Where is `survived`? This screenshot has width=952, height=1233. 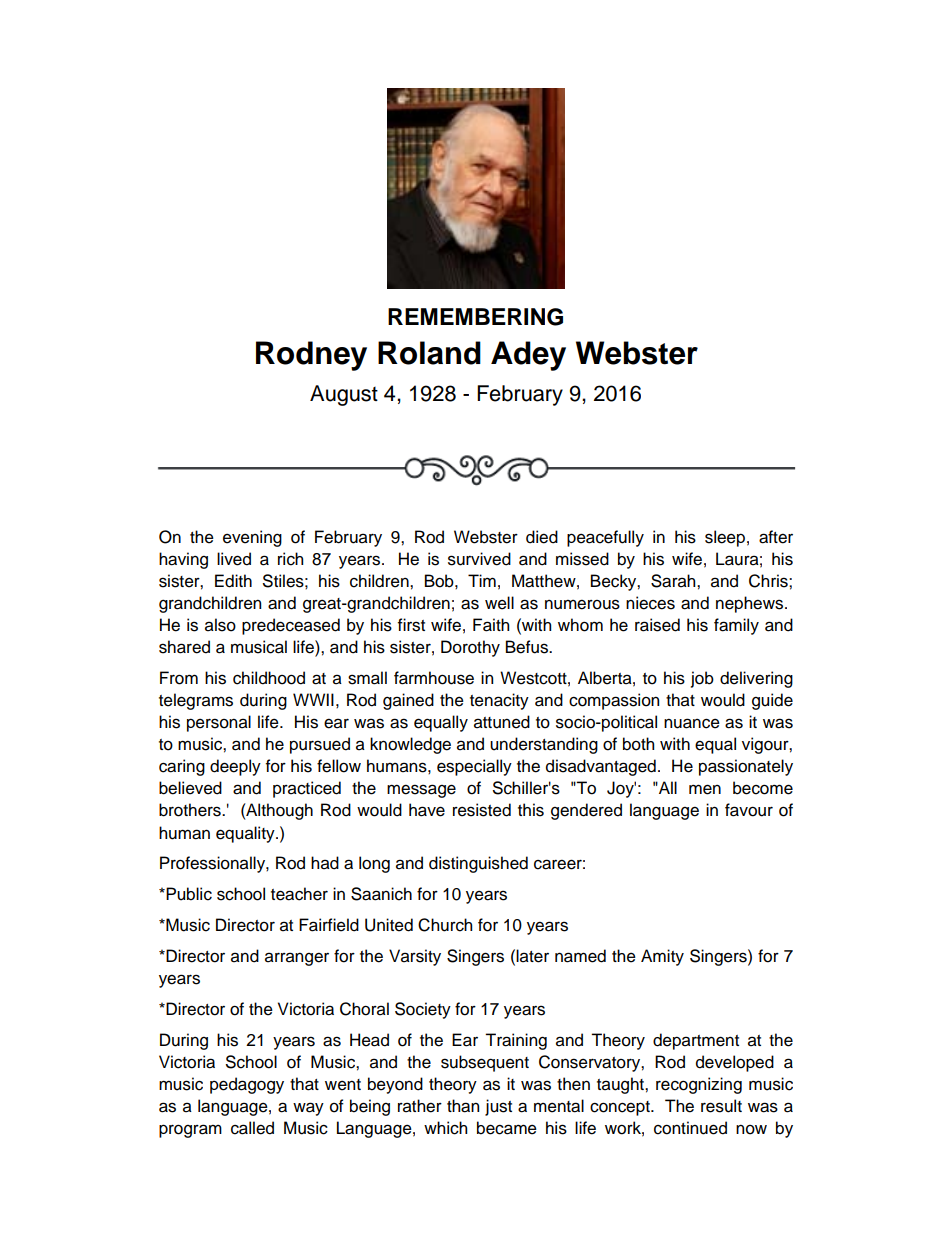
survived is located at coordinates (479, 559).
